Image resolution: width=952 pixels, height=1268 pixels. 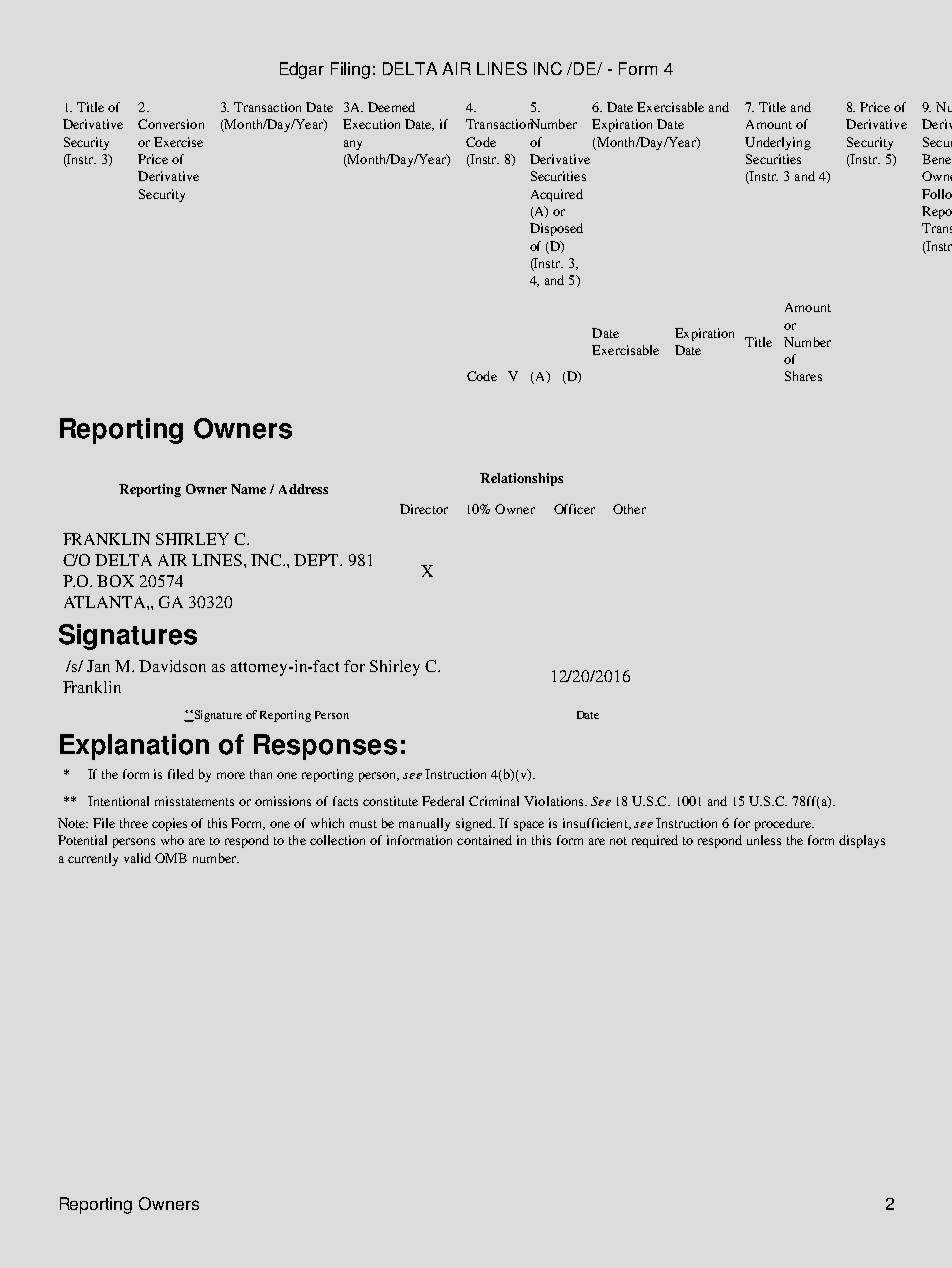 I want to click on unless, so click(x=764, y=840).
